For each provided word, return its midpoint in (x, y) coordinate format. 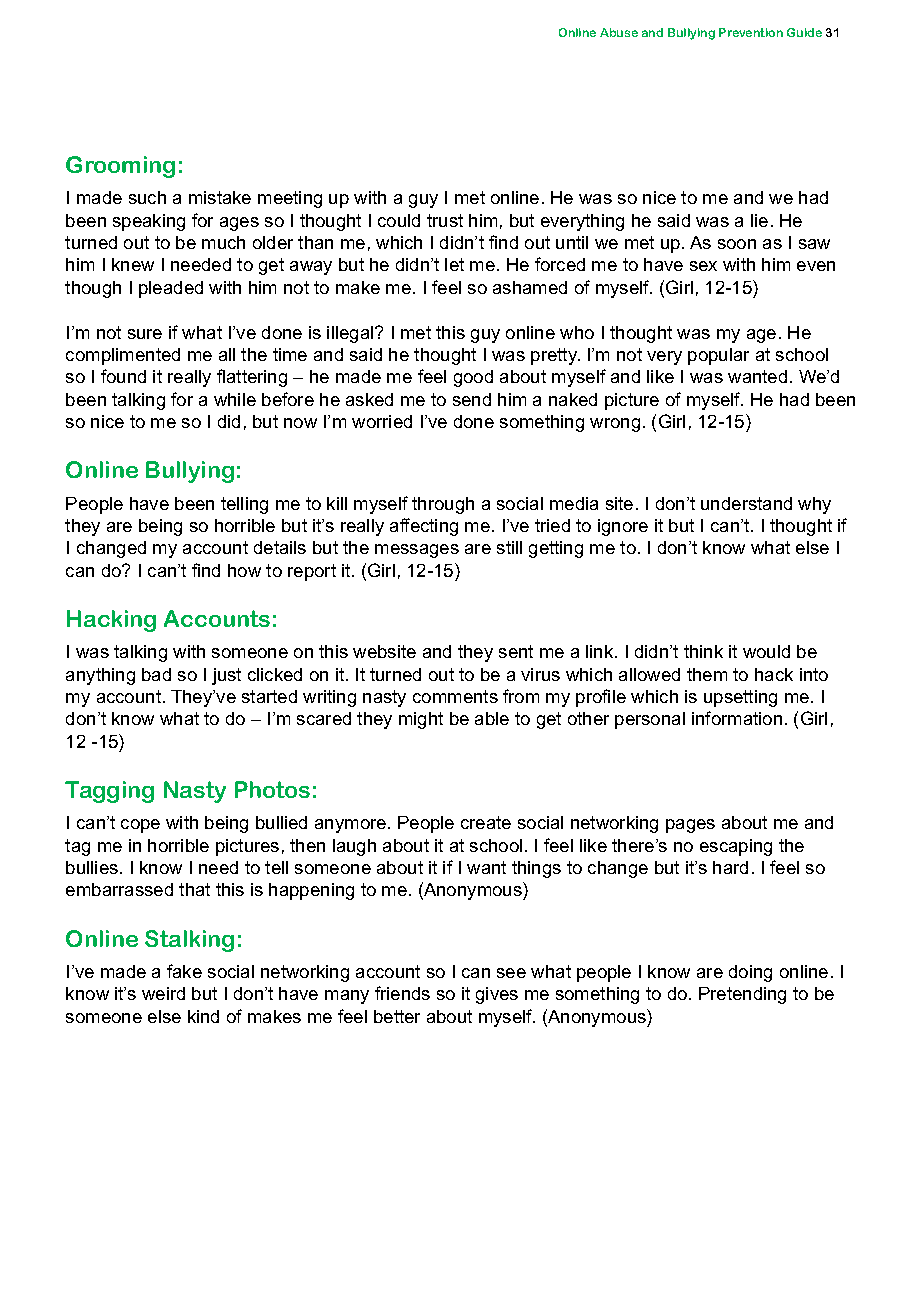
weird (163, 993)
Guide (804, 32)
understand (746, 503)
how (244, 570)
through (443, 505)
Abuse (619, 32)
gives (497, 995)
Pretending (742, 995)
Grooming (120, 167)
